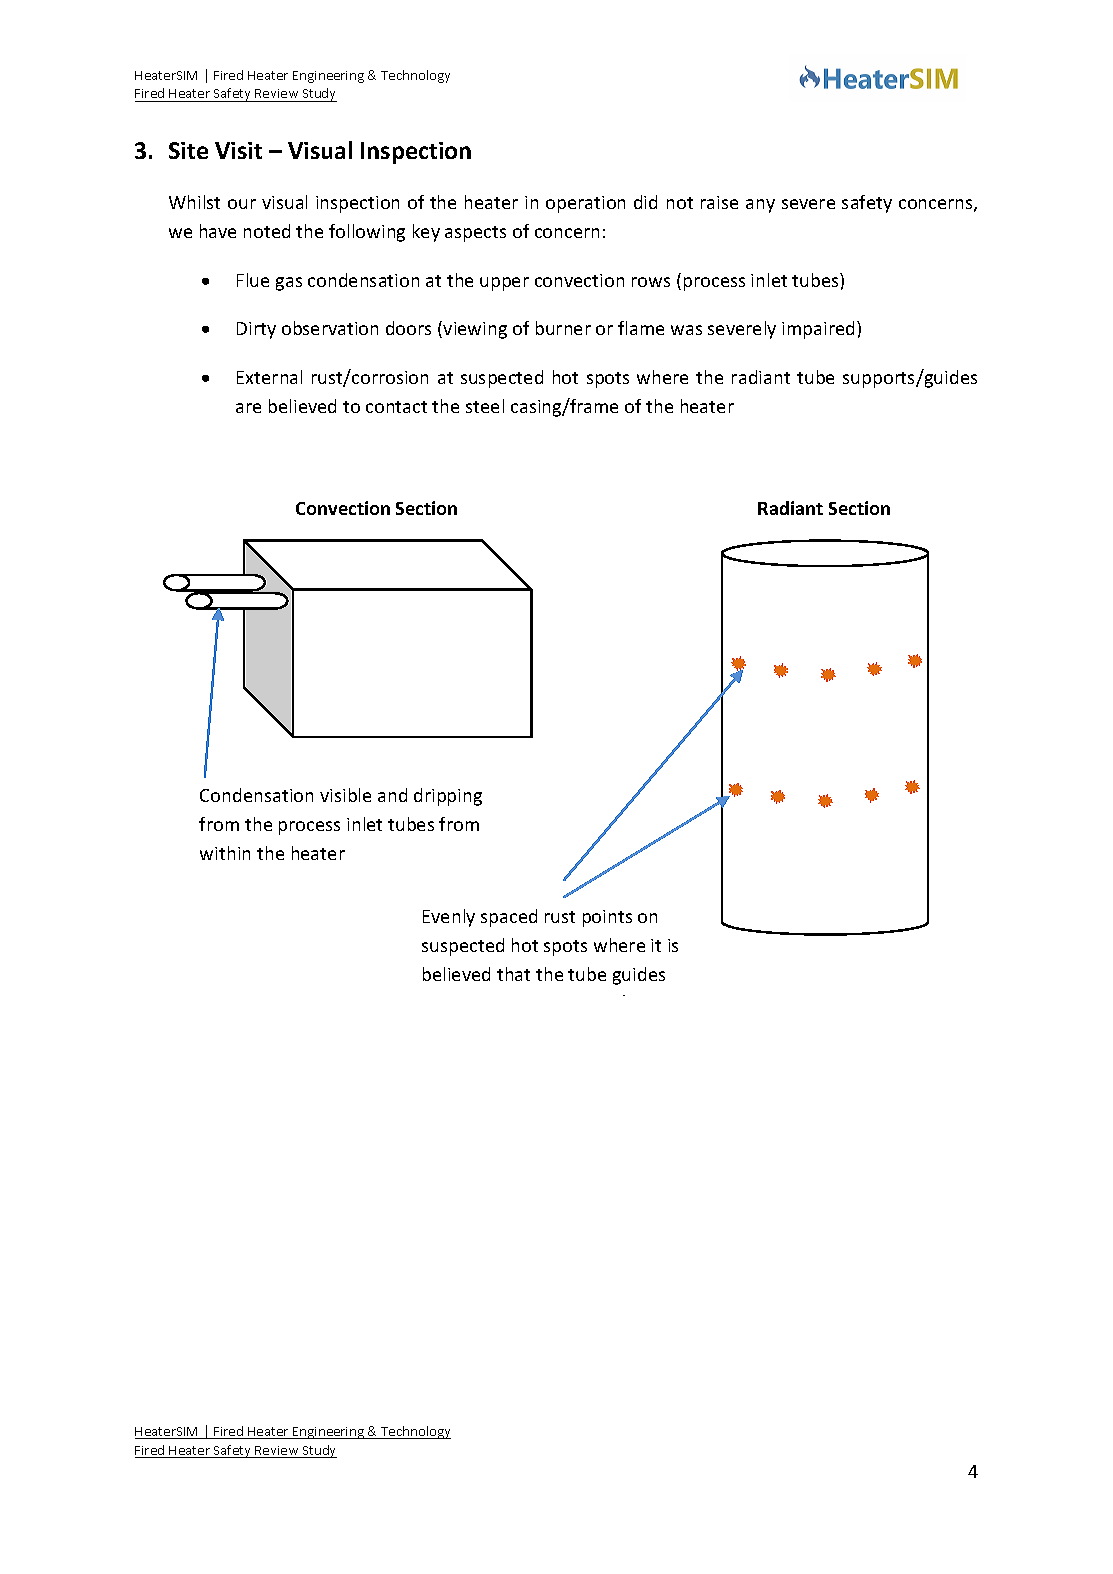  Describe the element at coordinates (475, 330) in the screenshot. I see `viewing` at that location.
